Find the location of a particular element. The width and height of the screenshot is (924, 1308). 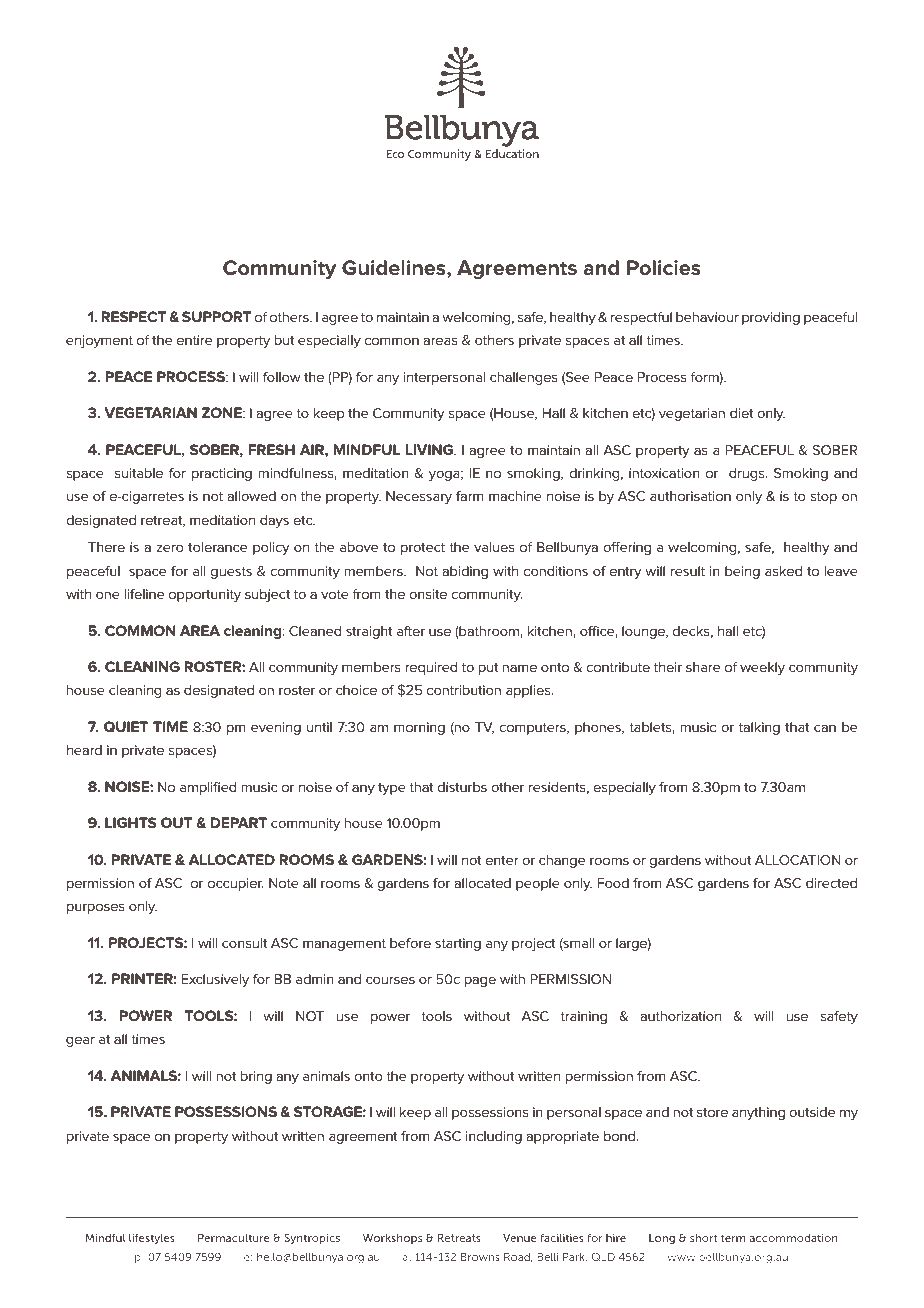

disturbs is located at coordinates (462, 787).
